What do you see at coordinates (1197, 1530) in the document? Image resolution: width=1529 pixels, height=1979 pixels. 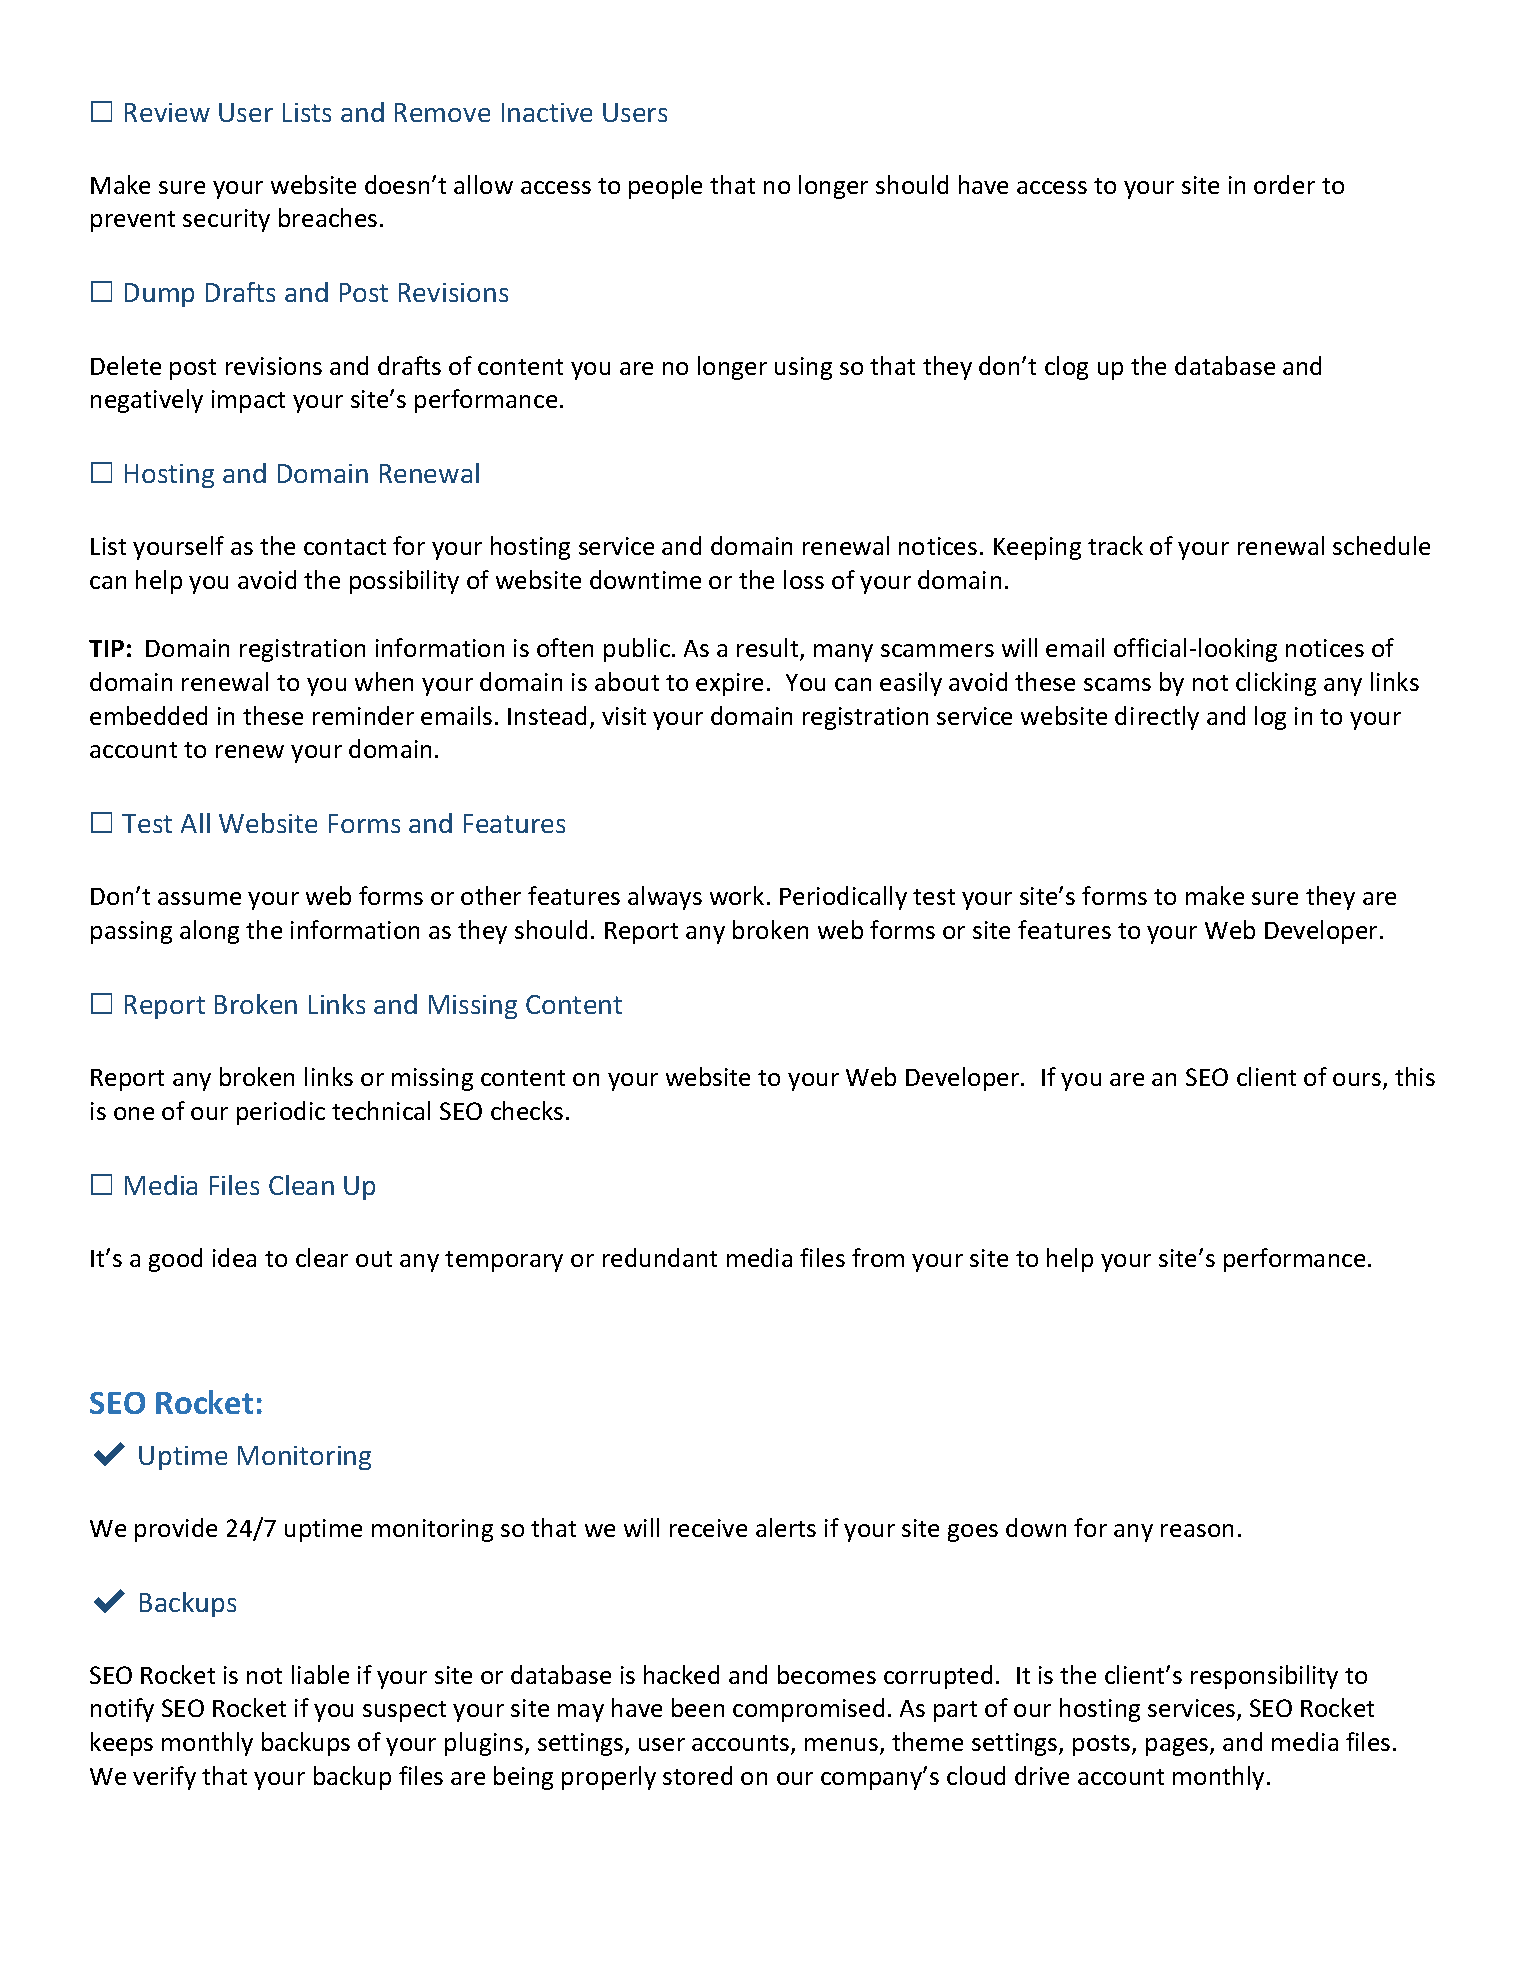 I see `reason` at bounding box center [1197, 1530].
